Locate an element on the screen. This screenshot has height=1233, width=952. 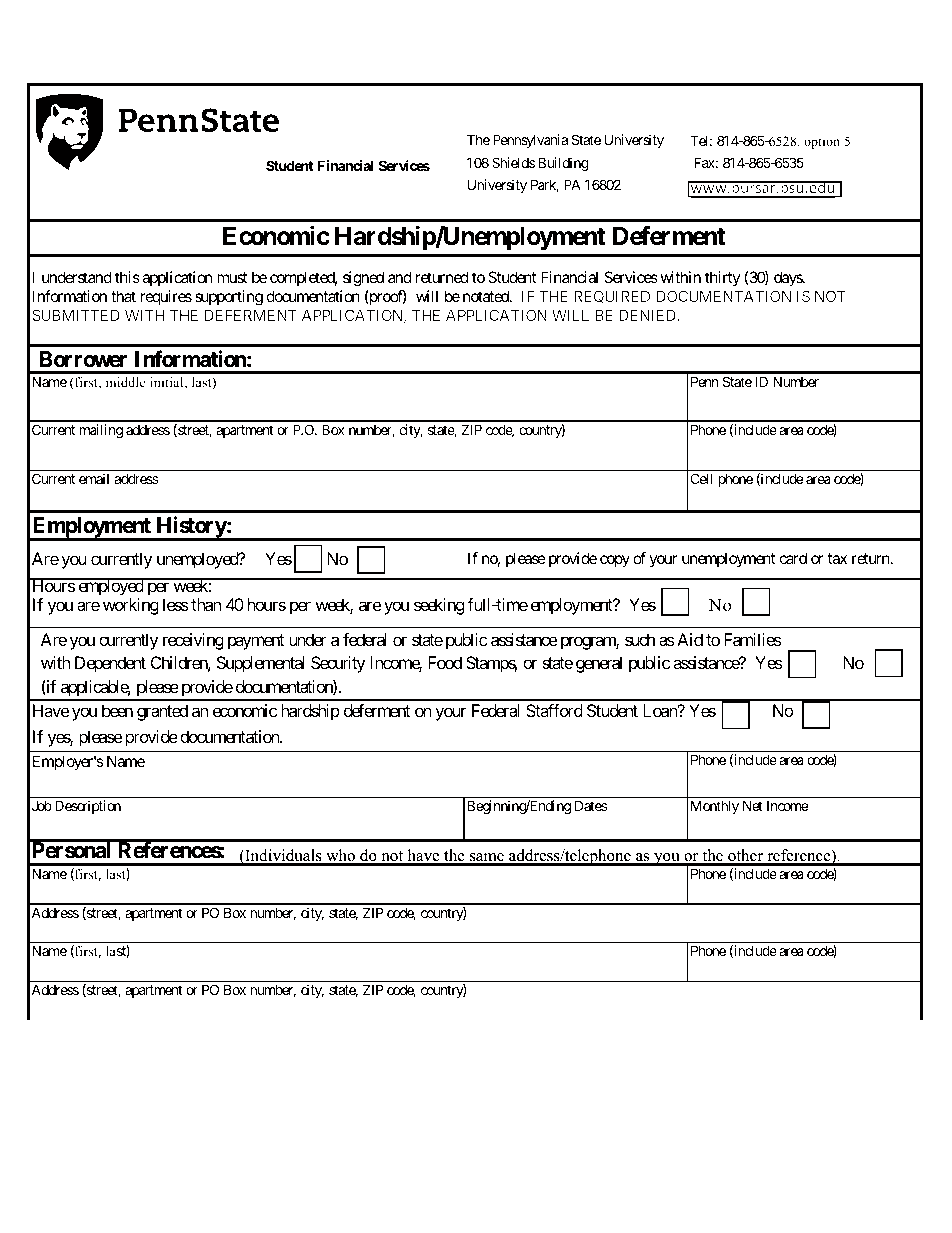
this is located at coordinates (127, 277).
